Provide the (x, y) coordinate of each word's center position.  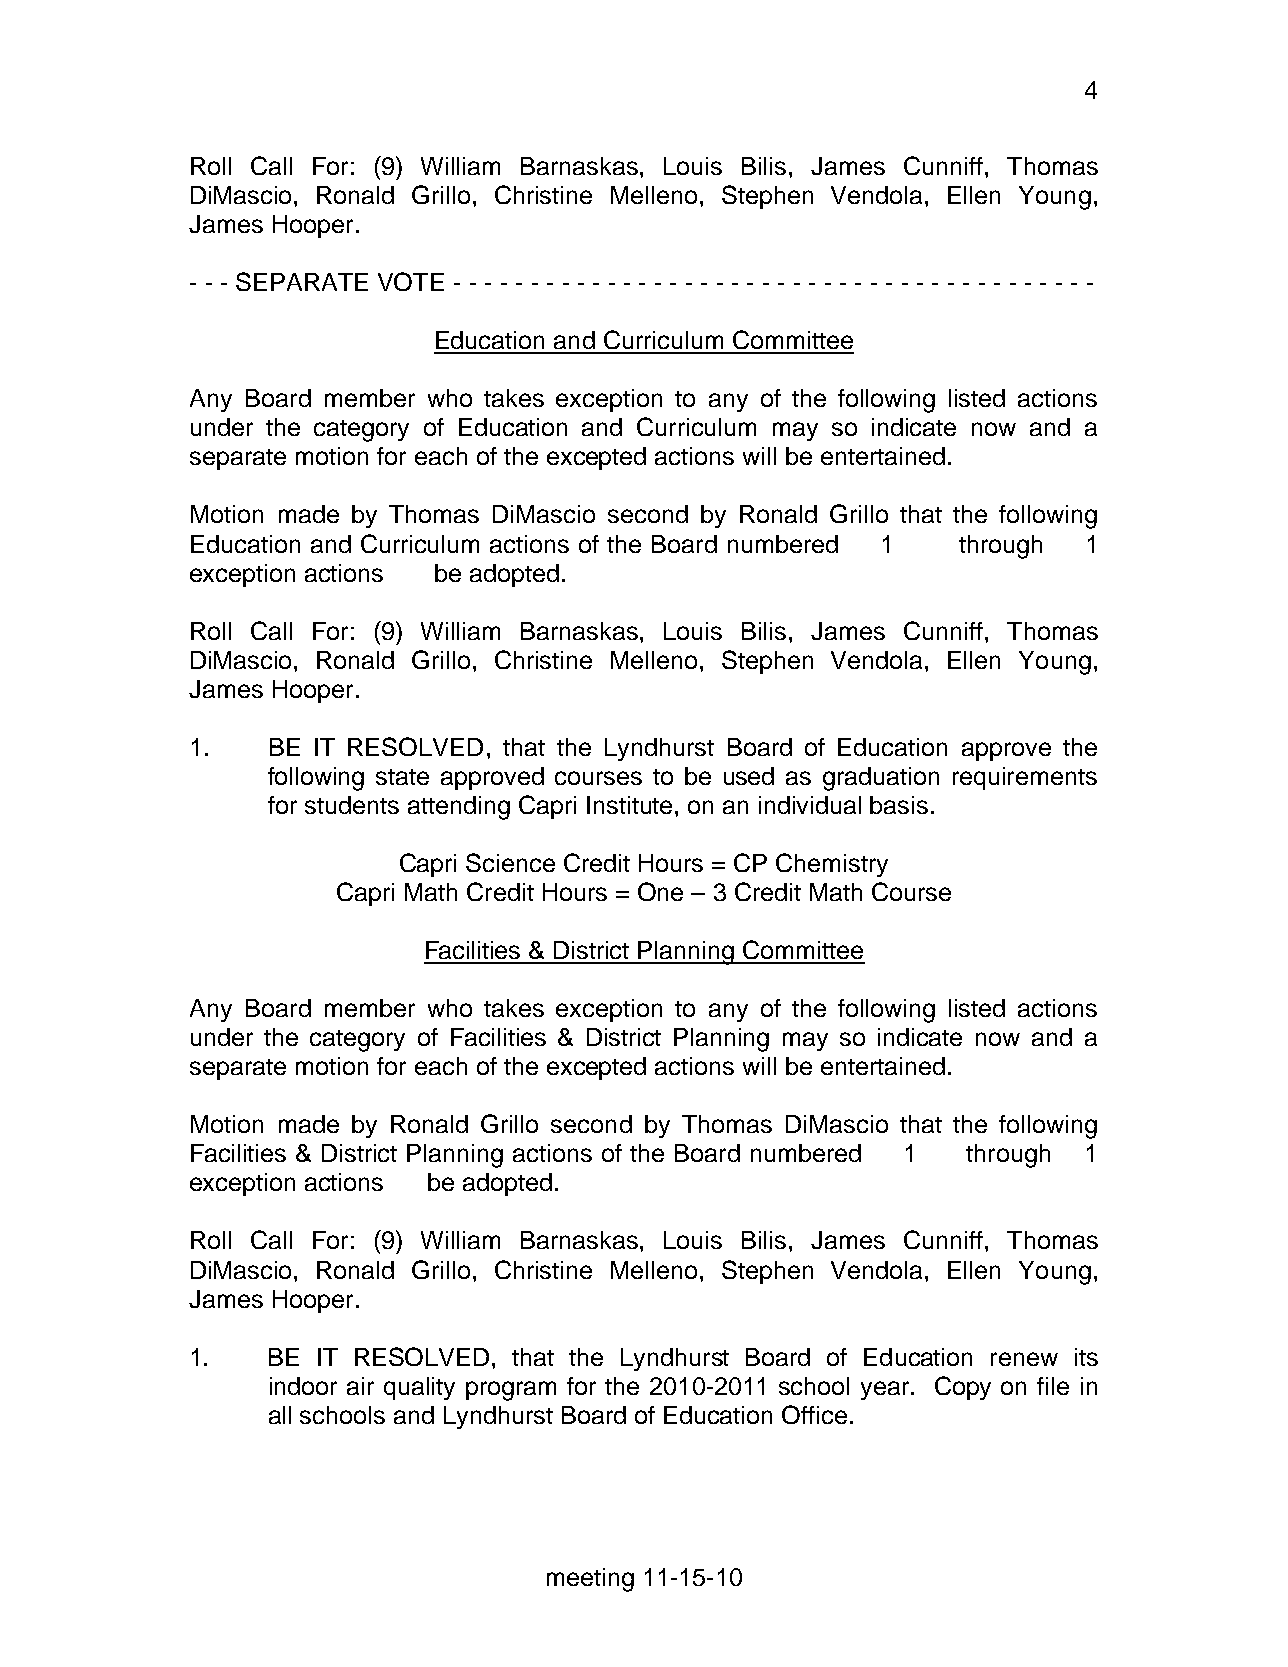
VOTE (411, 281)
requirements (1025, 778)
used (749, 776)
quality (419, 1388)
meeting (590, 1580)
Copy (963, 1388)
